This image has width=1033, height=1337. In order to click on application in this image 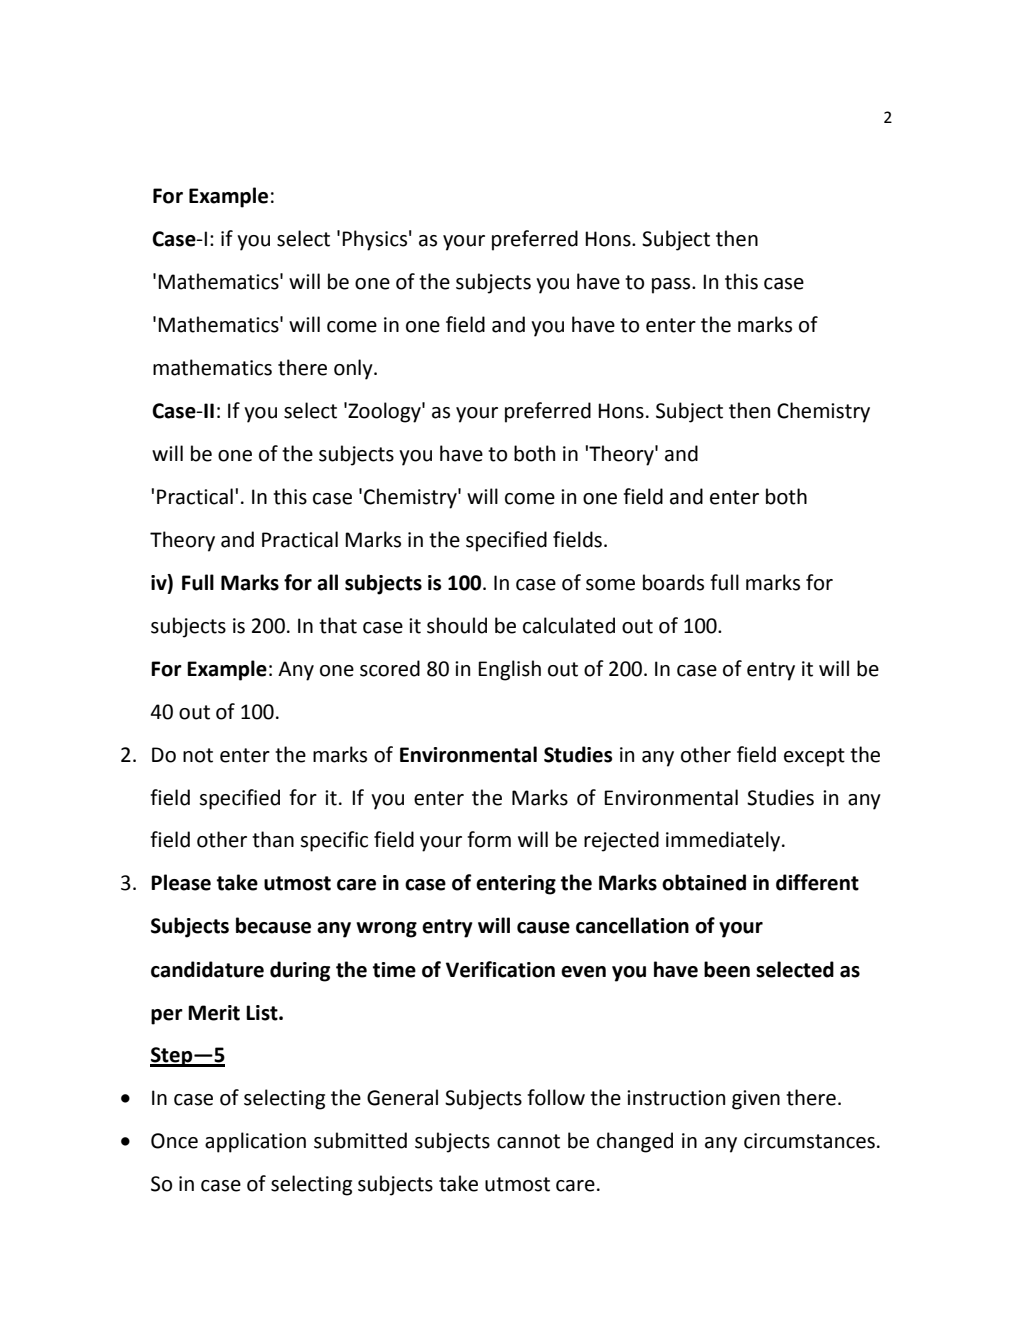, I will do `click(255, 1142)`.
